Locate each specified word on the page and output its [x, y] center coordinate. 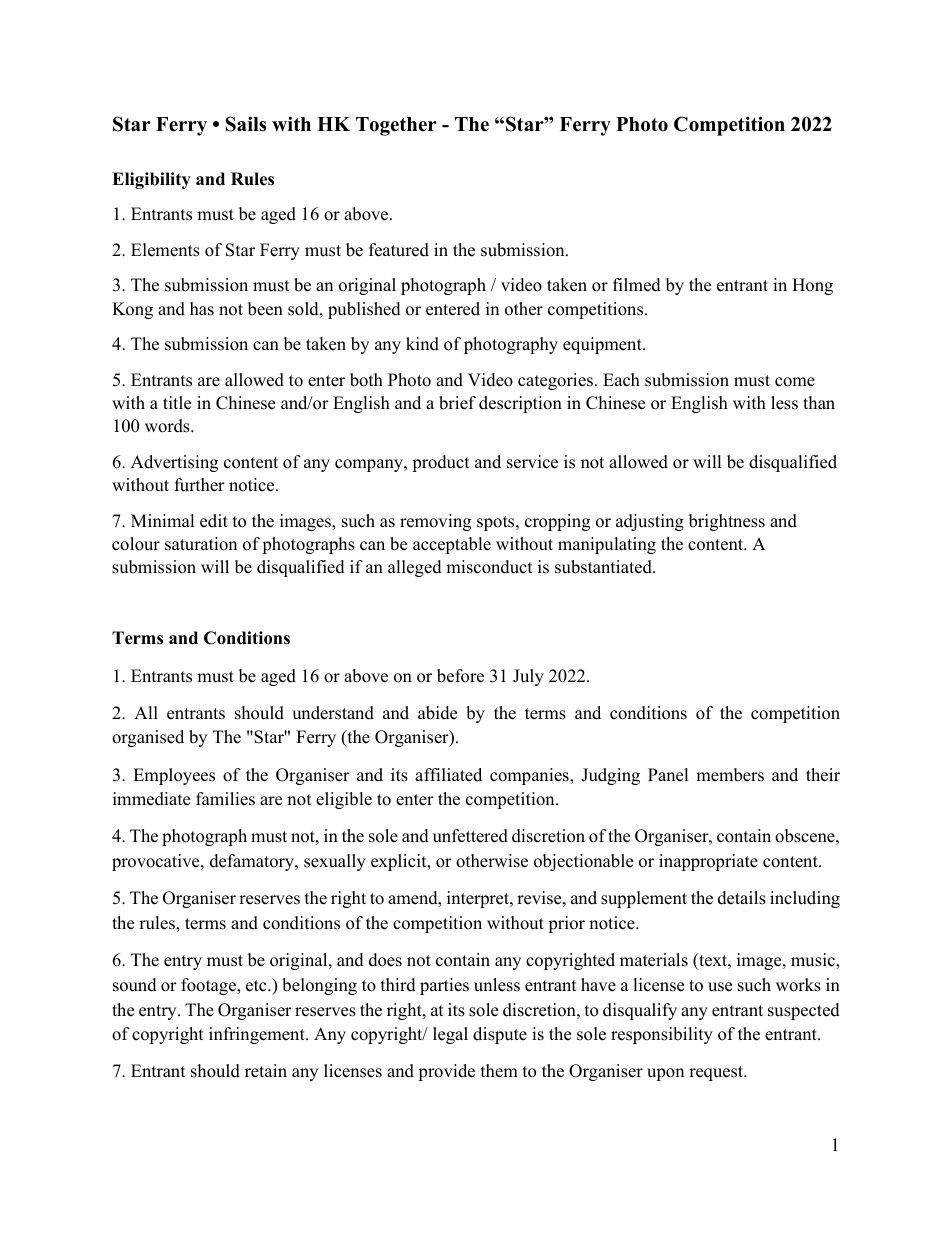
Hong [812, 286]
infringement [258, 1035]
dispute [500, 1035]
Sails [246, 124]
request [717, 1073]
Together [396, 126]
